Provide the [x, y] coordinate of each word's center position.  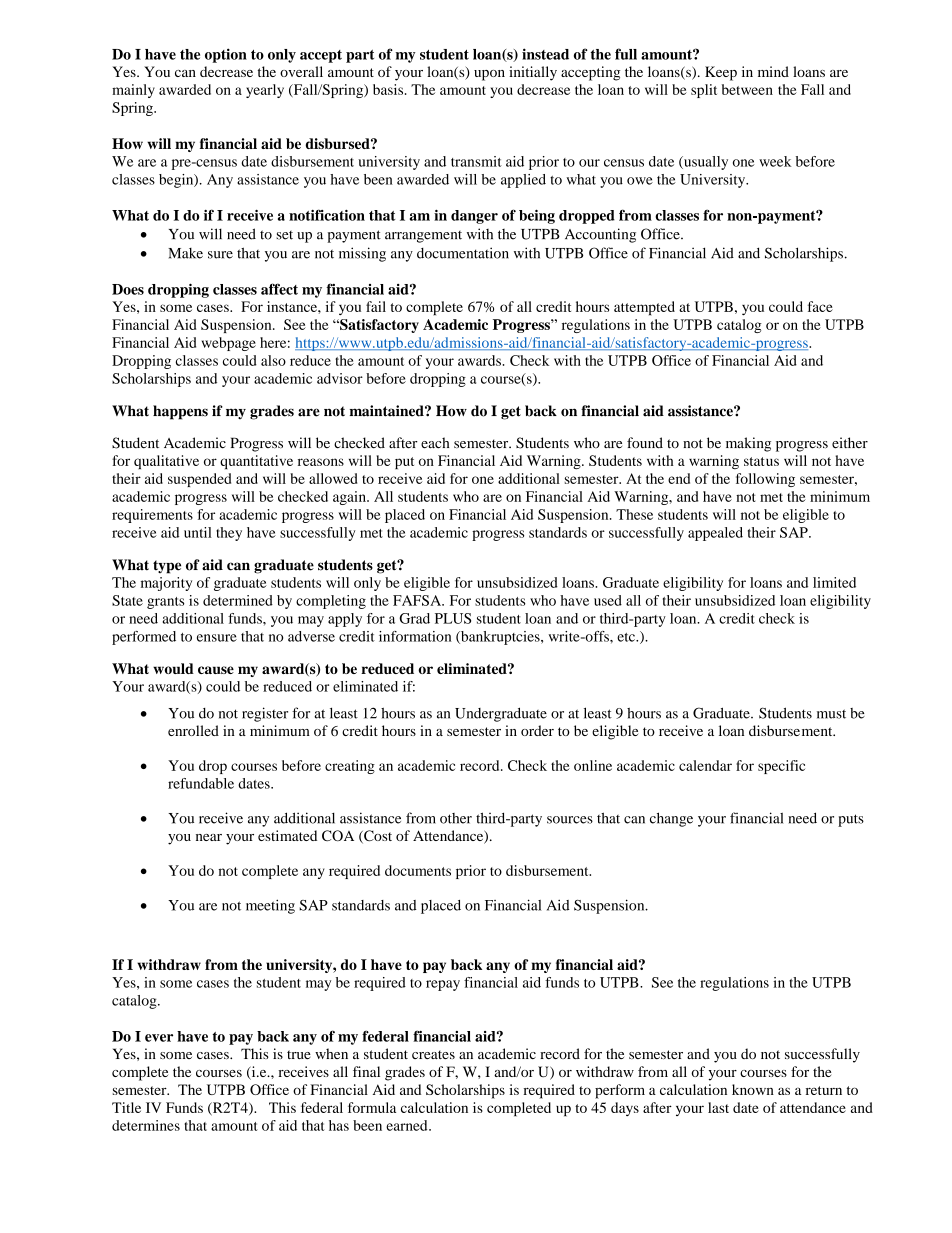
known [753, 1089]
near [209, 837]
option [226, 55]
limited [834, 582]
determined [238, 600]
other [456, 818]
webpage [229, 344]
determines [146, 1125]
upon [489, 75]
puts [851, 820]
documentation [463, 253]
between [747, 89]
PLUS [453, 618]
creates [433, 1054]
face [820, 306]
